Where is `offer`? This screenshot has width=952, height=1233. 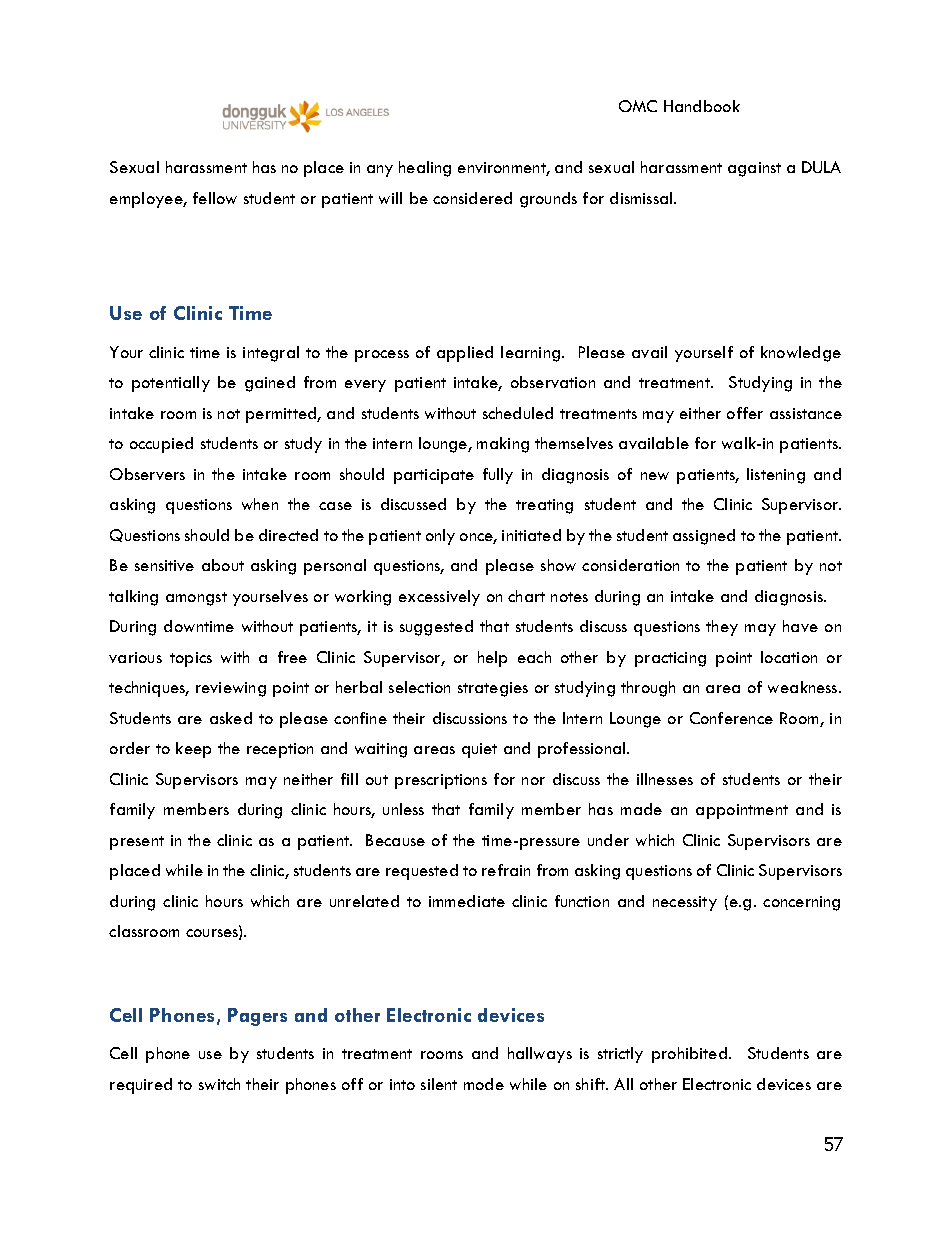 offer is located at coordinates (745, 413).
